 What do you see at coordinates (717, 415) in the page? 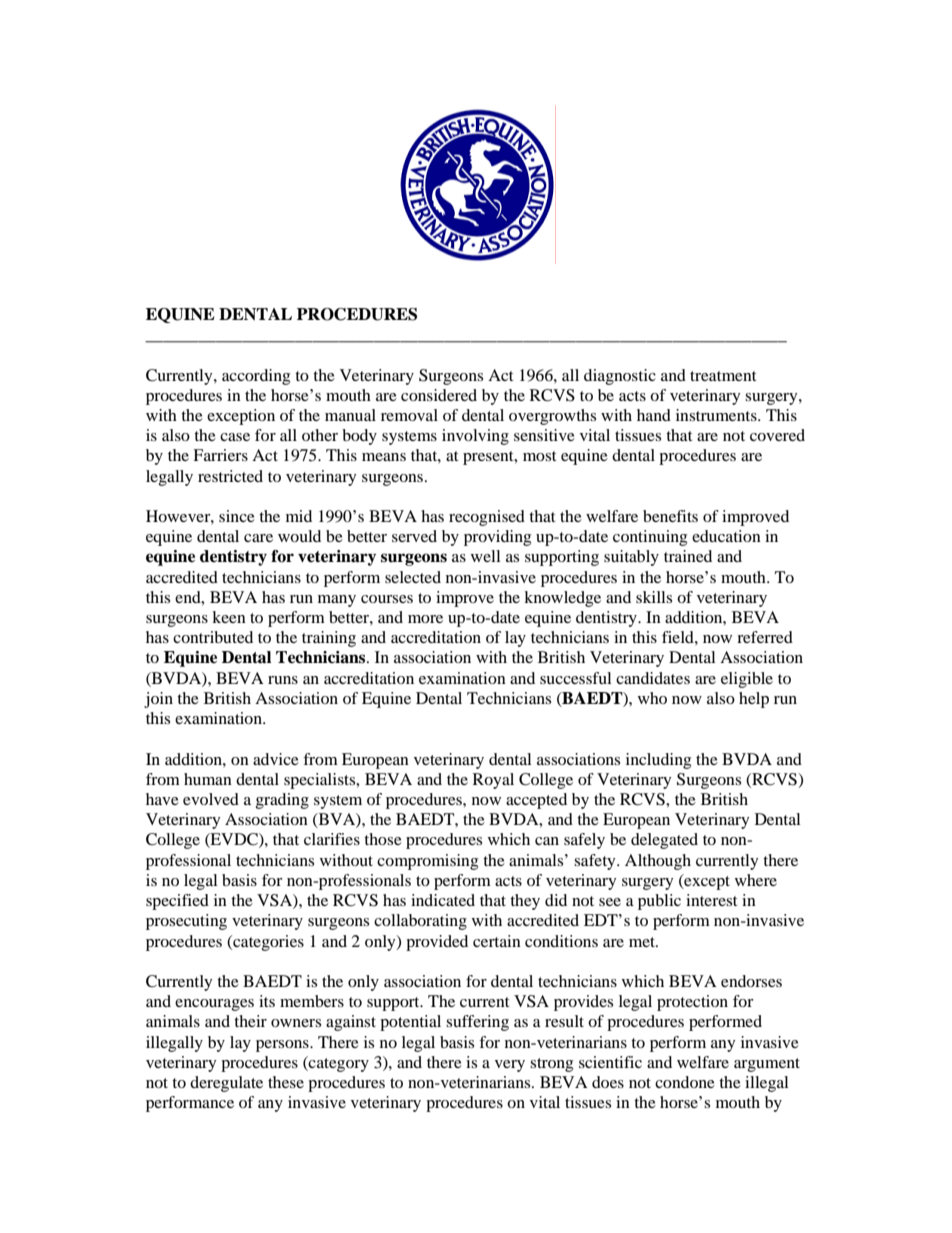
I see `instruments` at bounding box center [717, 415].
